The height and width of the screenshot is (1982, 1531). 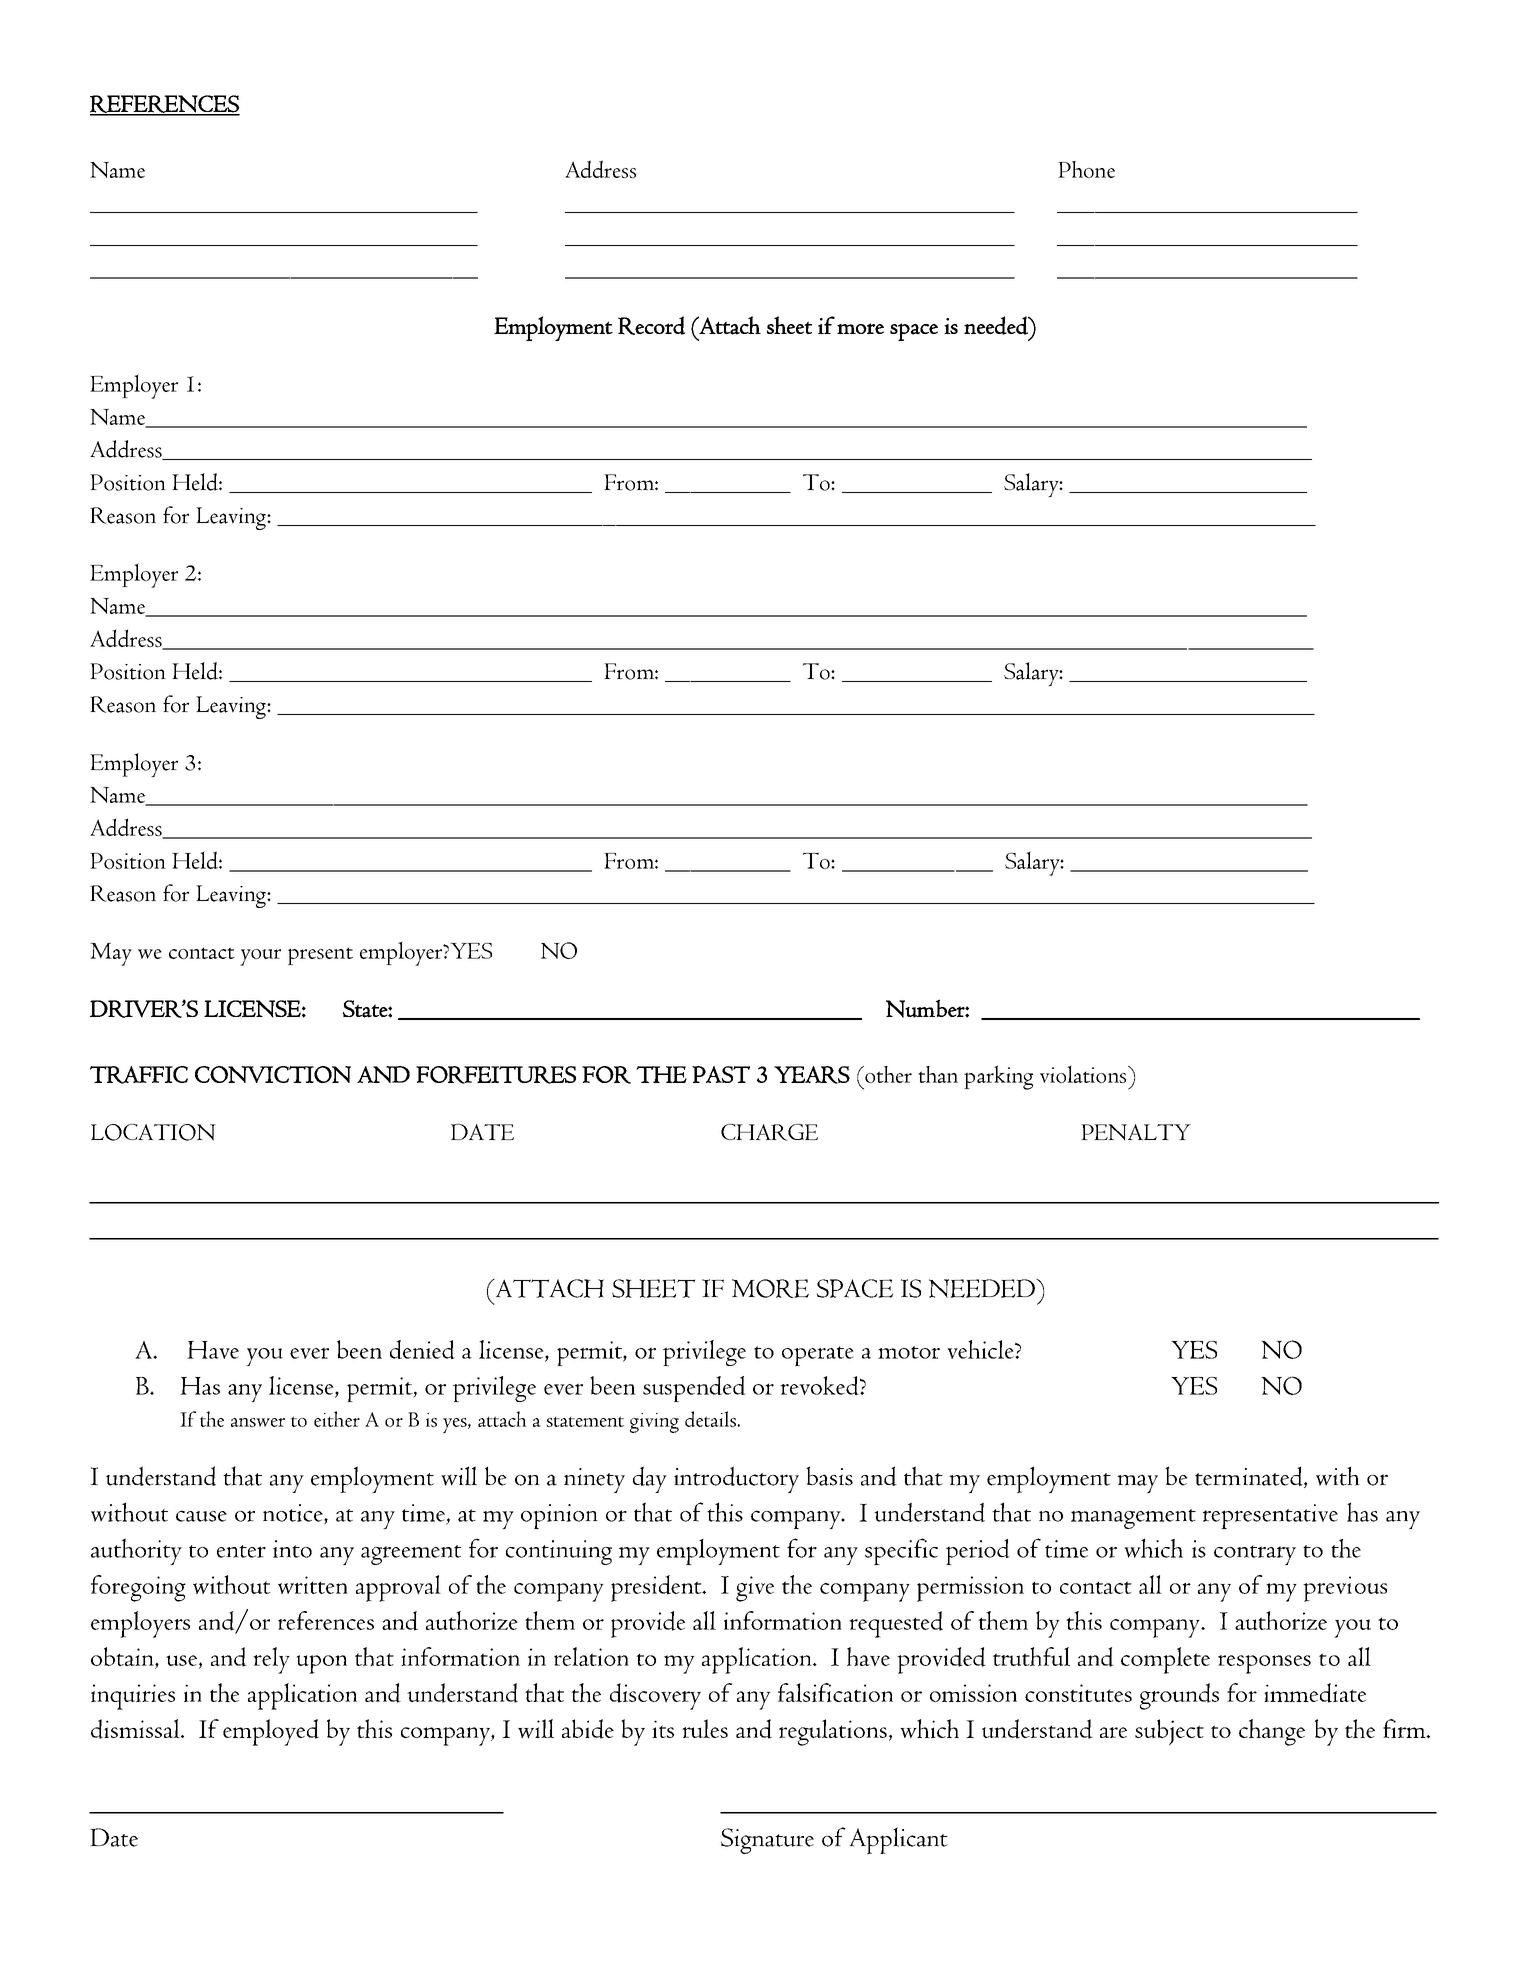 I want to click on employed, so click(x=271, y=1732).
